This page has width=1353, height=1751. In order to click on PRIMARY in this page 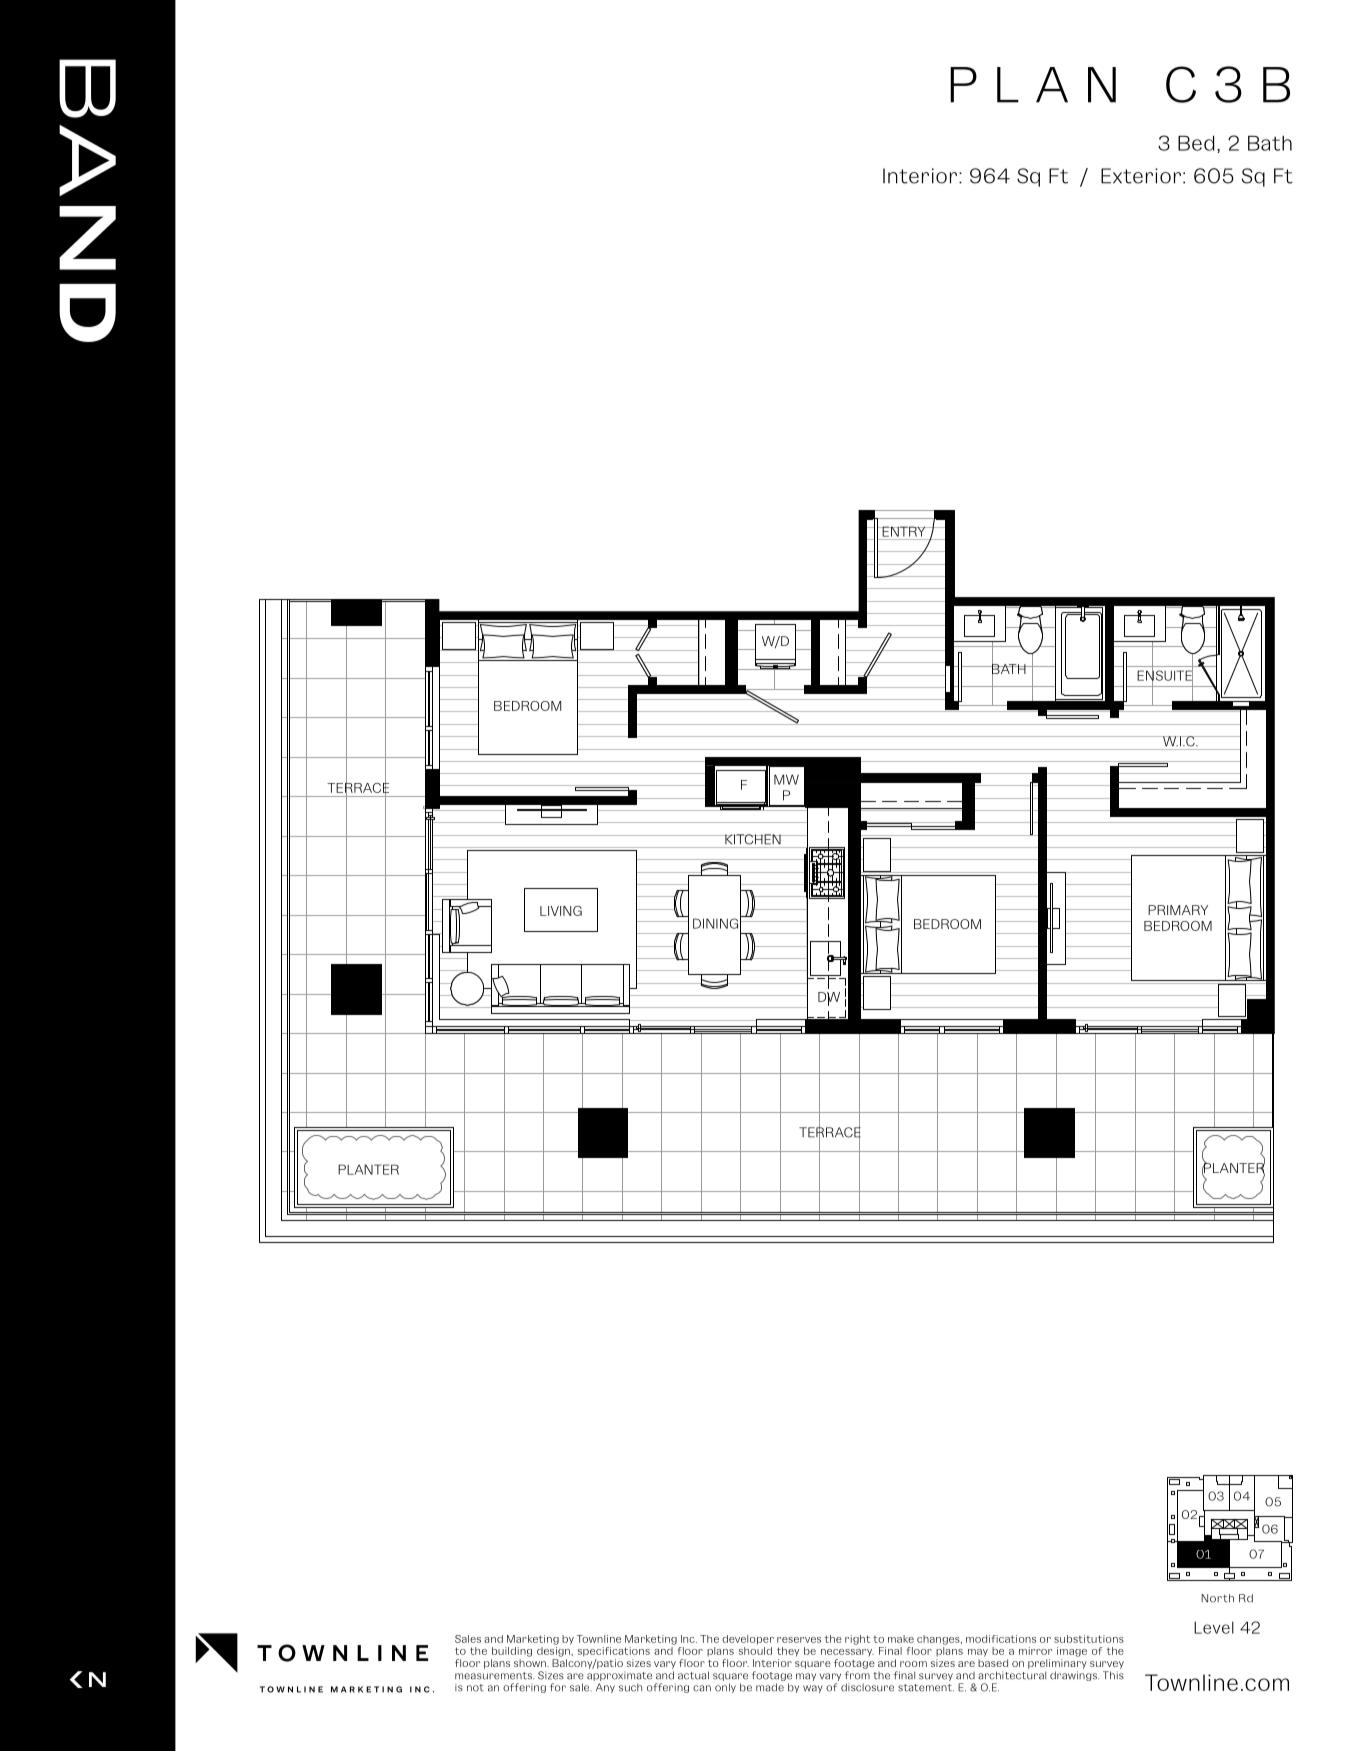, I will do `click(1178, 910)`.
